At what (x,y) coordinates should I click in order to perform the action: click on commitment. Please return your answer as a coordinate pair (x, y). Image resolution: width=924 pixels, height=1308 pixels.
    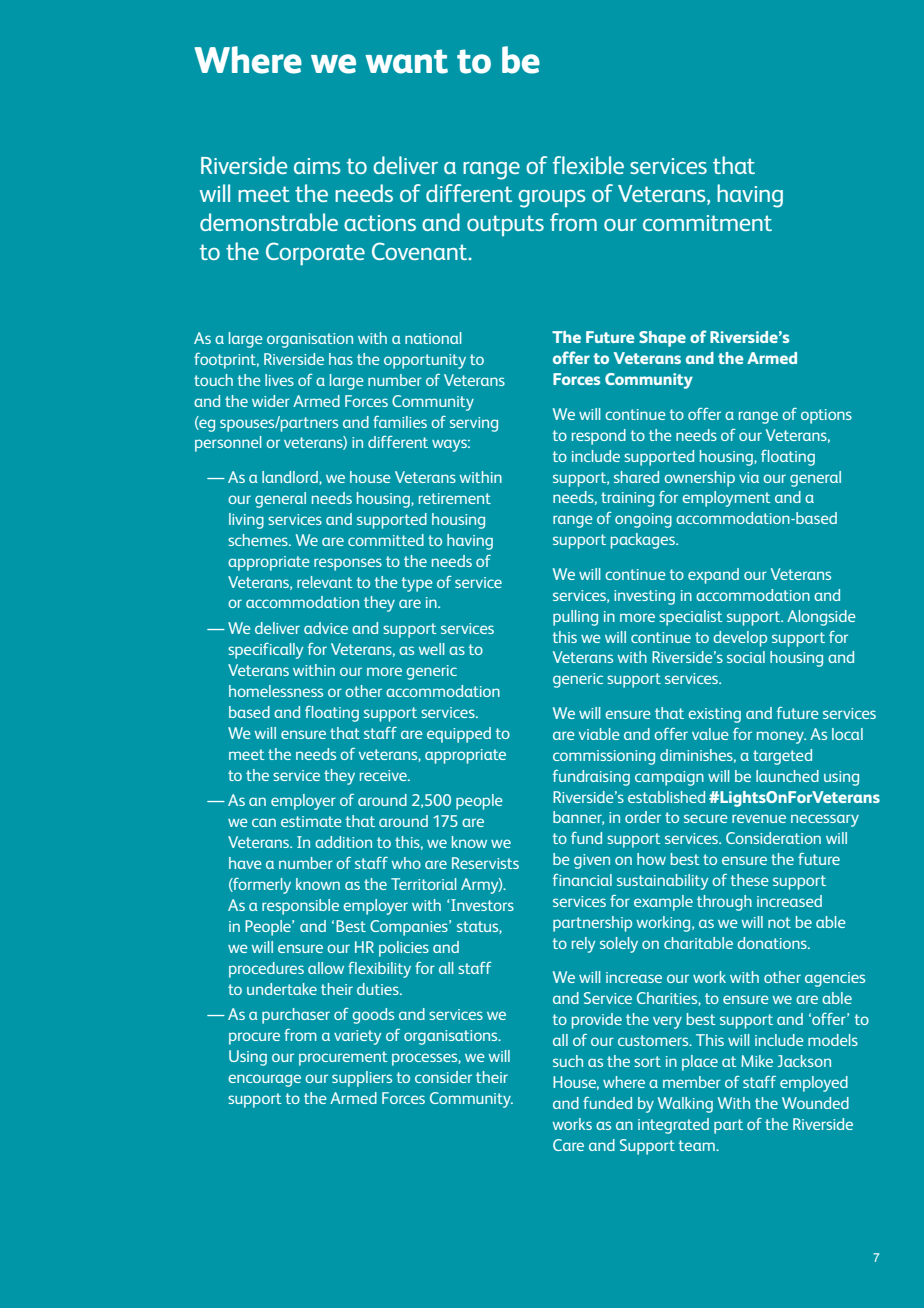
    Looking at the image, I should click on (707, 223).
